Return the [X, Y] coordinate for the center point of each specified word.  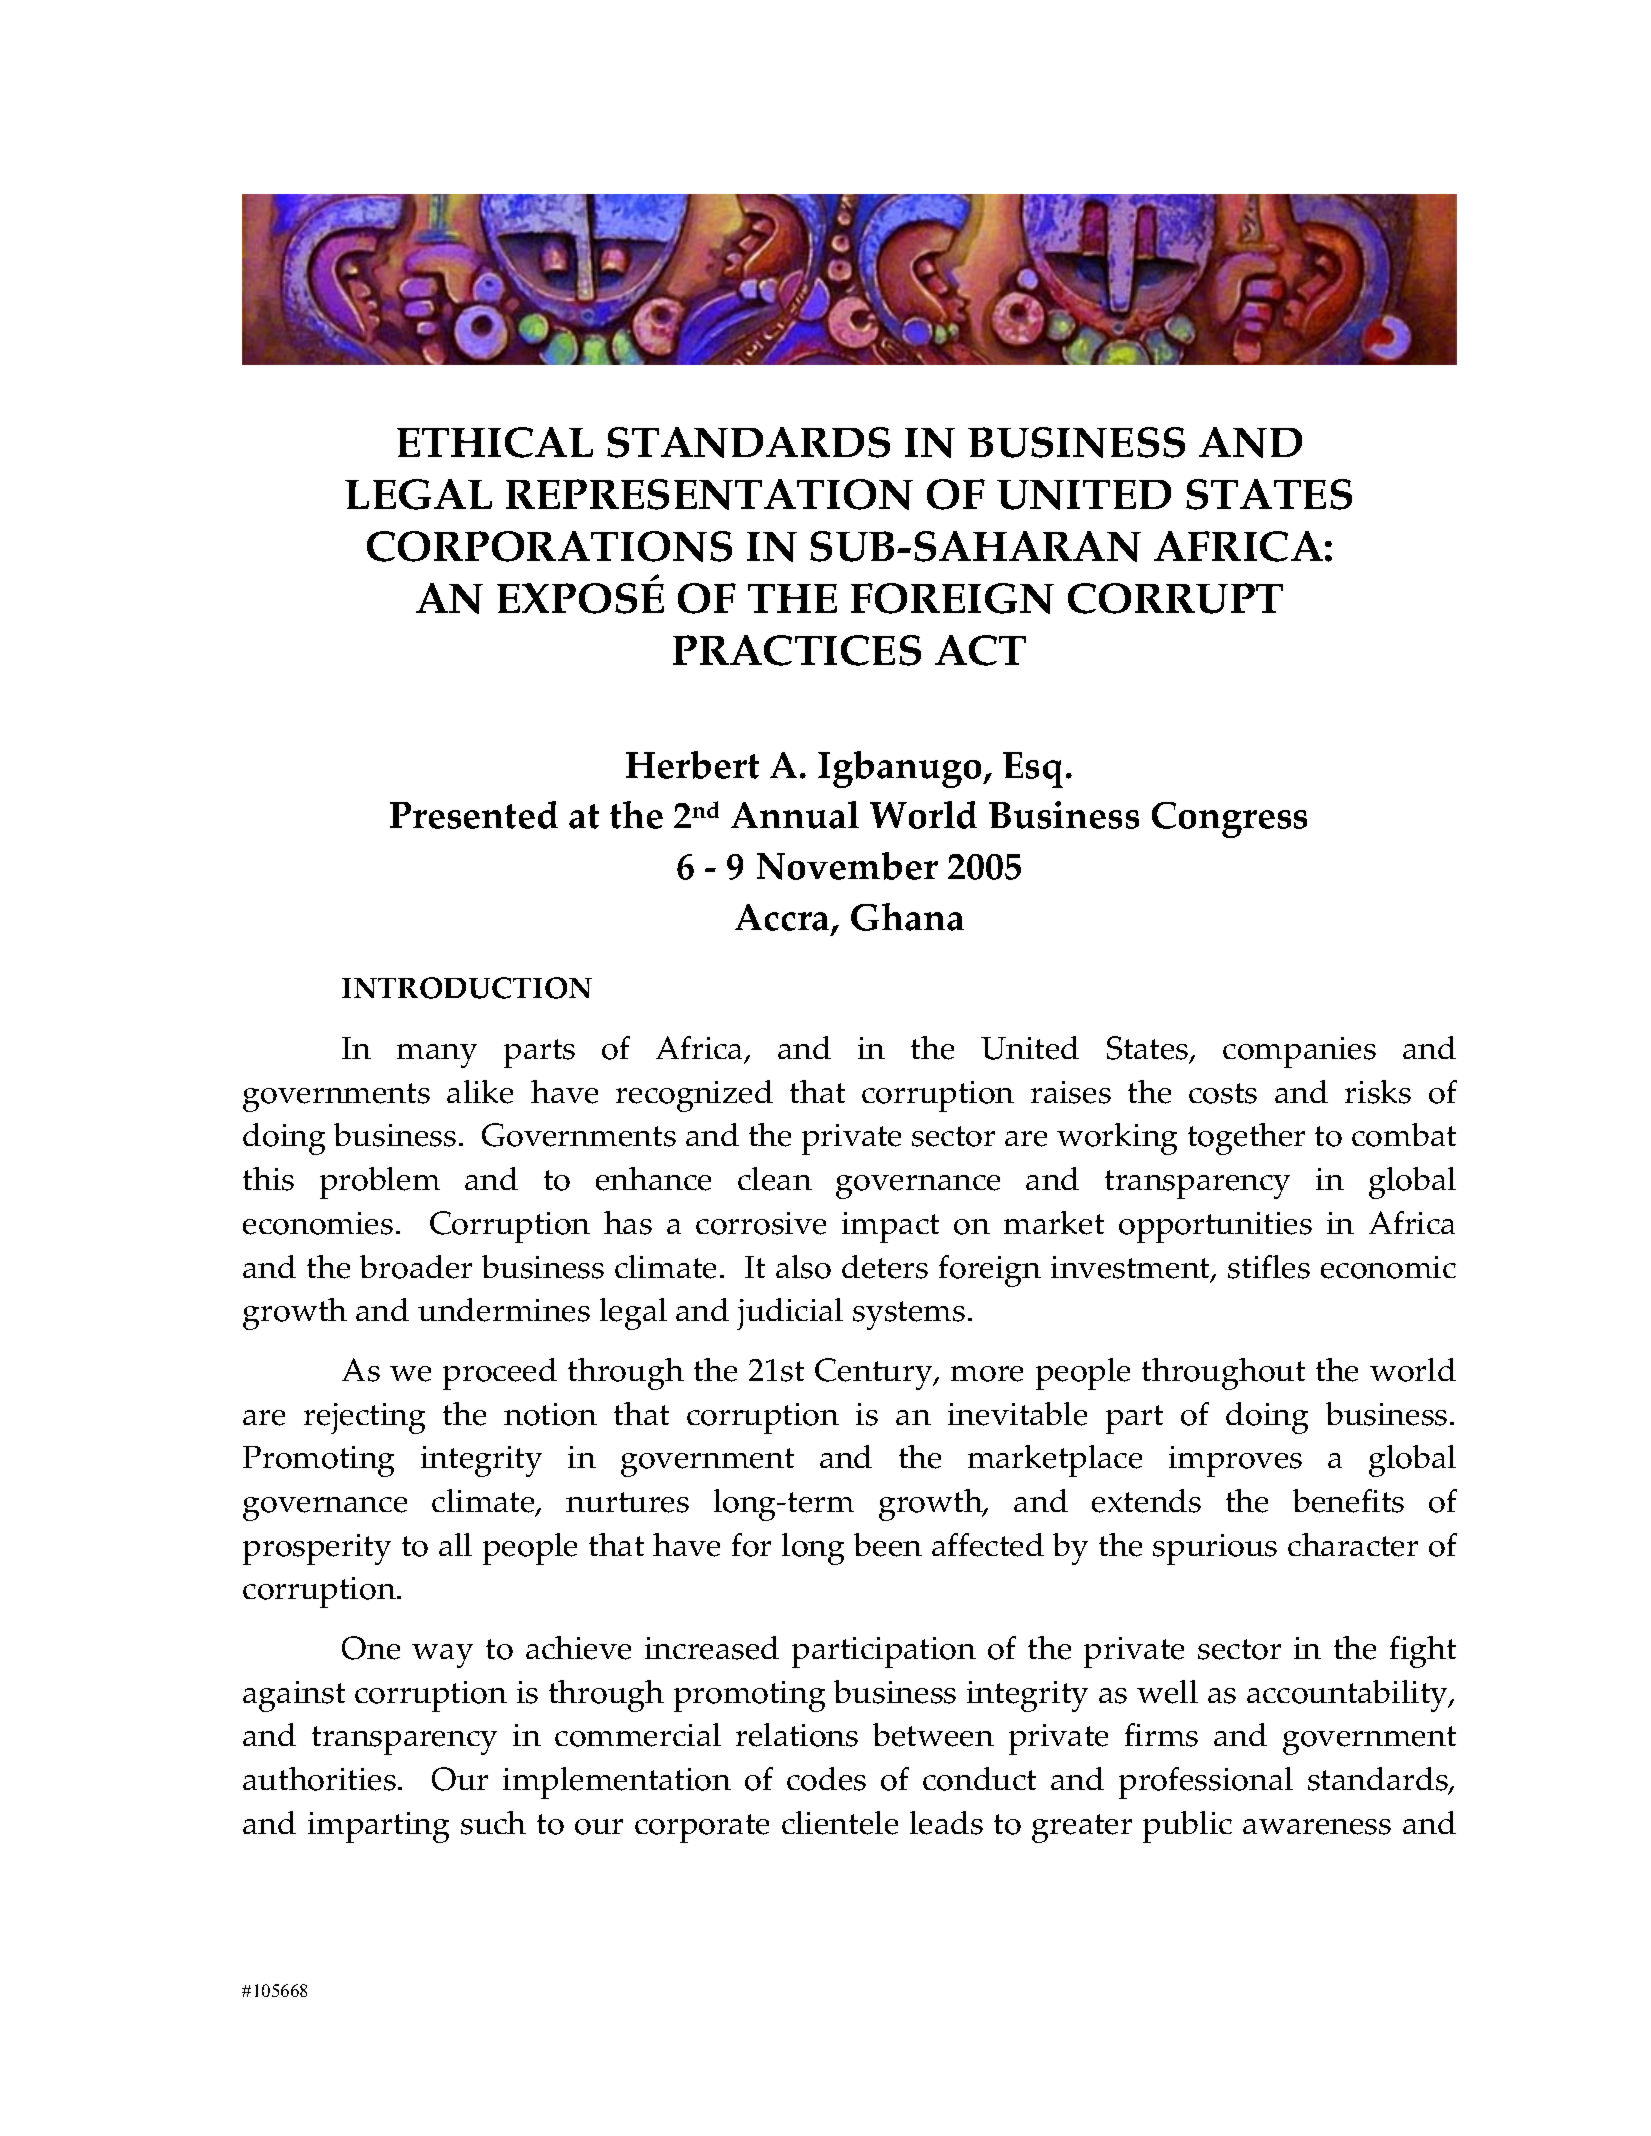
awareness [1317, 1827]
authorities [319, 1779]
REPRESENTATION [709, 494]
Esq [1033, 770]
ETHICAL [495, 442]
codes [826, 1779]
